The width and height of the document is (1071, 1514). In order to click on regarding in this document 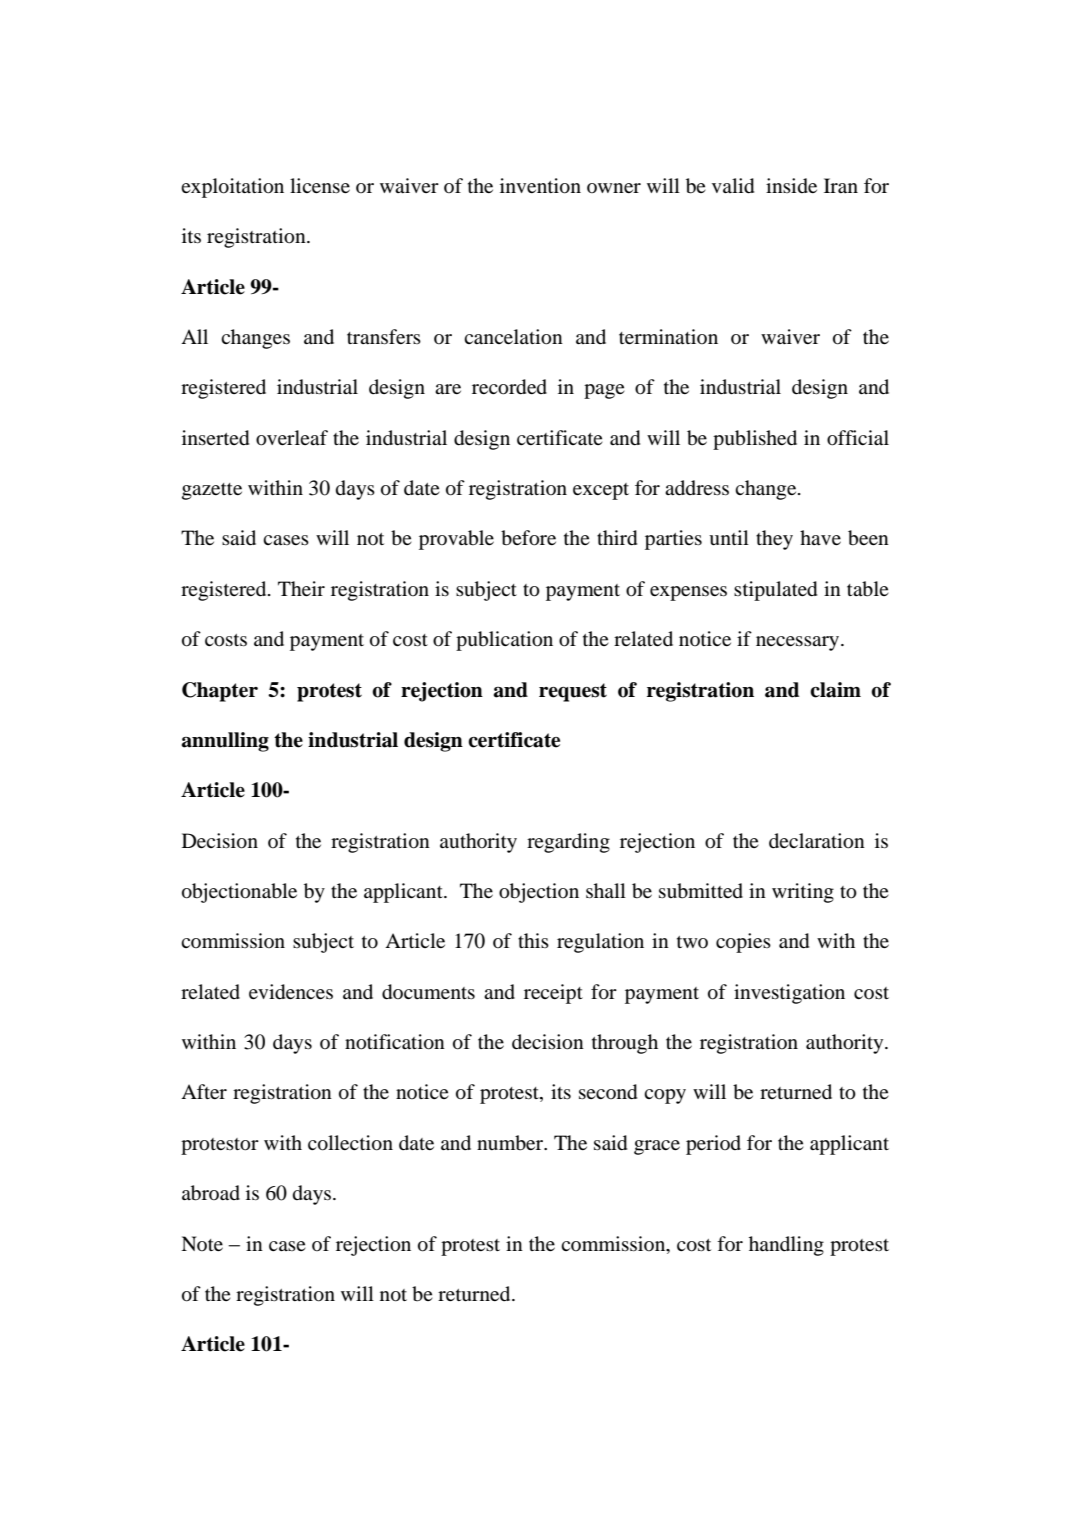, I will do `click(568, 843)`.
